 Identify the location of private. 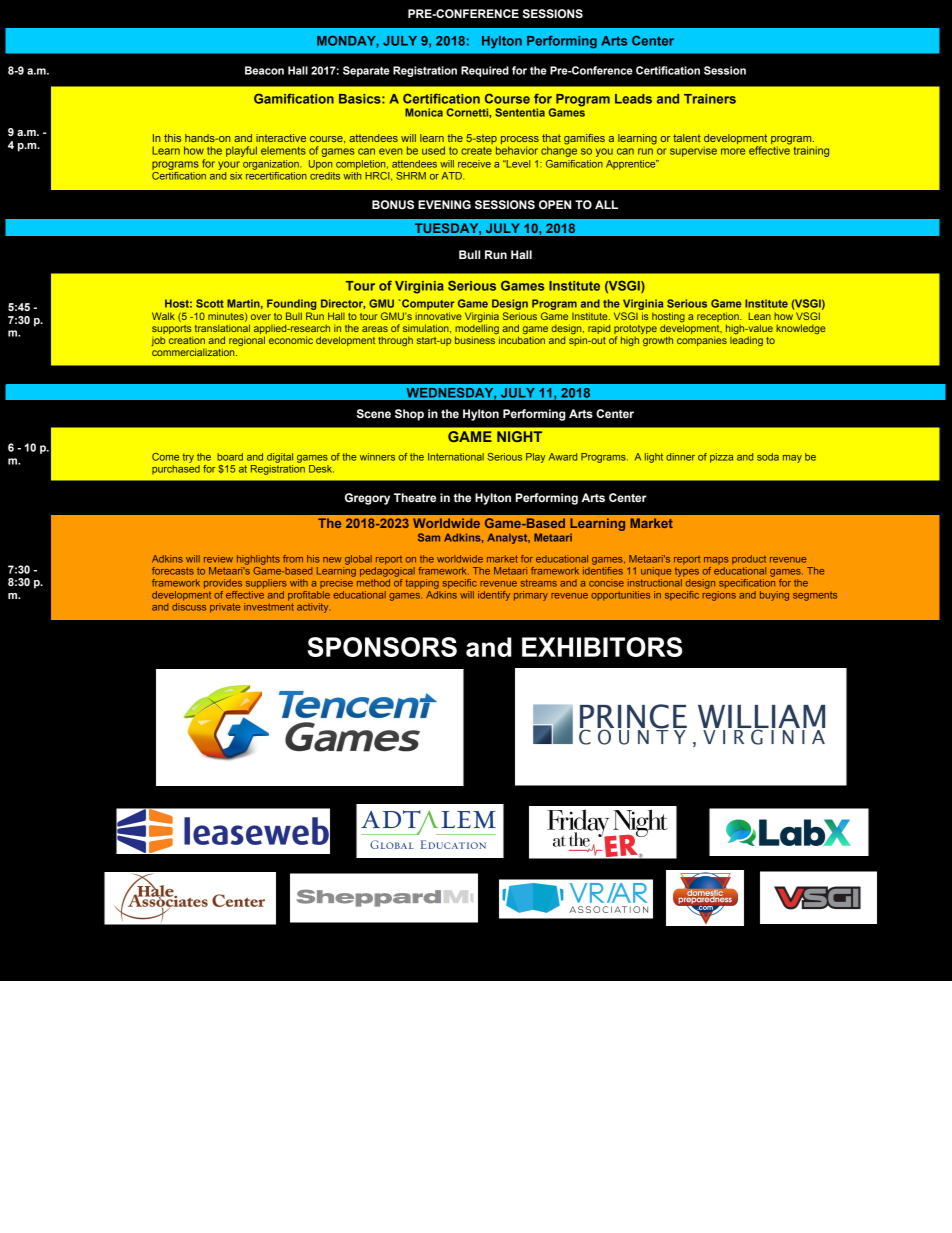
(225, 608).
